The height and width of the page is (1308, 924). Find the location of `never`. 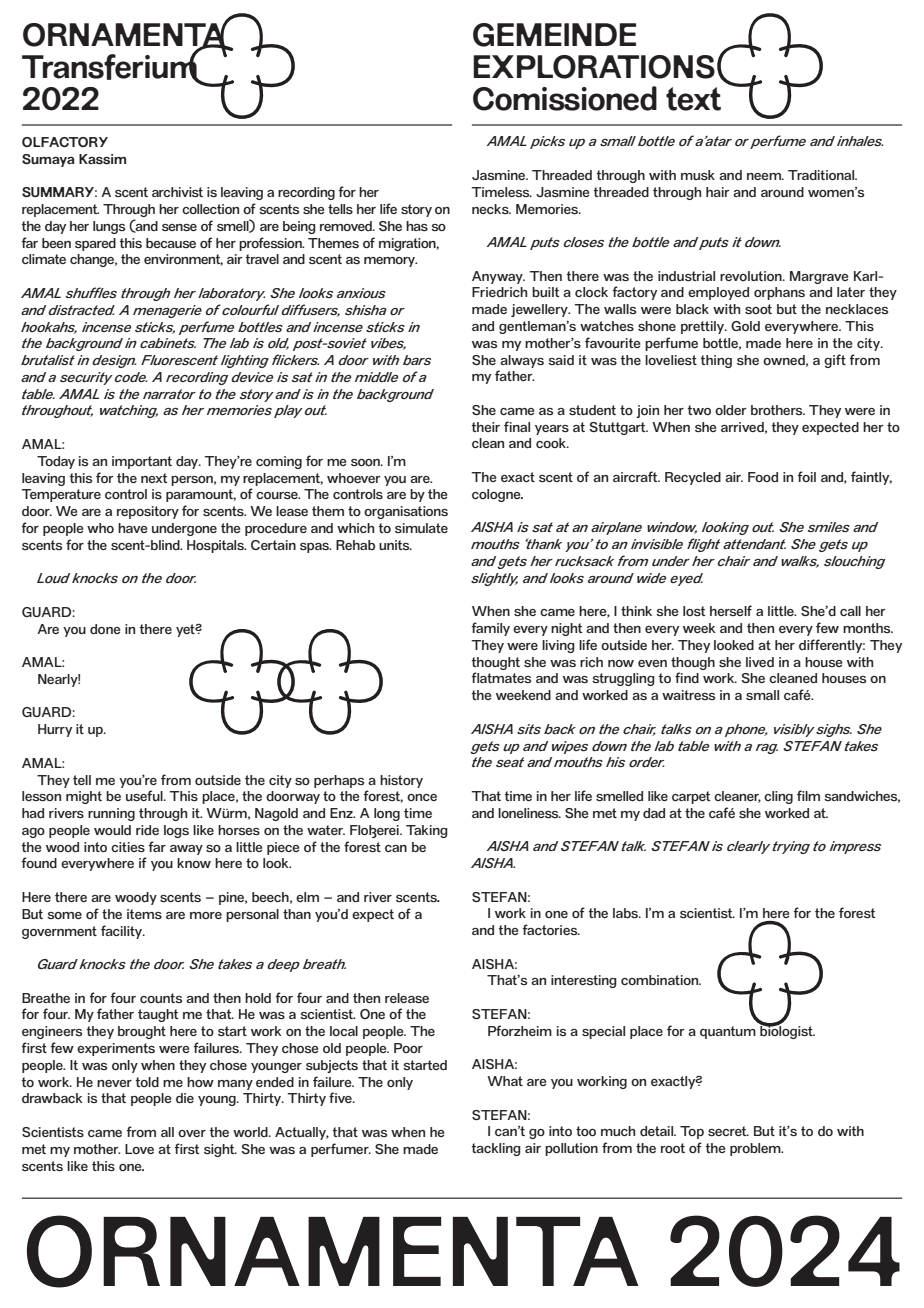

never is located at coordinates (114, 1083).
